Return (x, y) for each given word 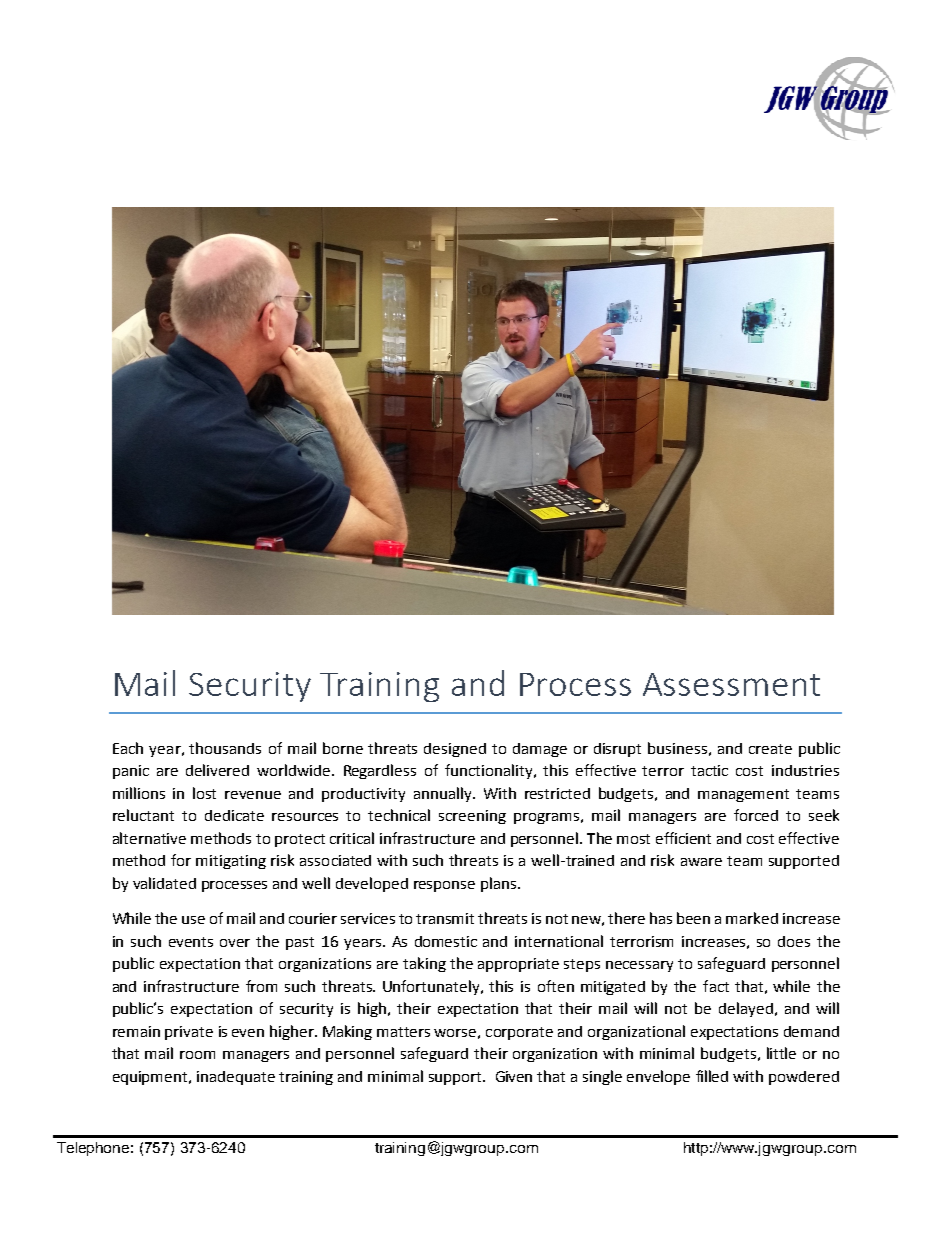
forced (756, 815)
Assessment (731, 684)
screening (472, 817)
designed (455, 750)
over (235, 943)
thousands (225, 748)
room (197, 1055)
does (794, 941)
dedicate (234, 815)
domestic (446, 941)
